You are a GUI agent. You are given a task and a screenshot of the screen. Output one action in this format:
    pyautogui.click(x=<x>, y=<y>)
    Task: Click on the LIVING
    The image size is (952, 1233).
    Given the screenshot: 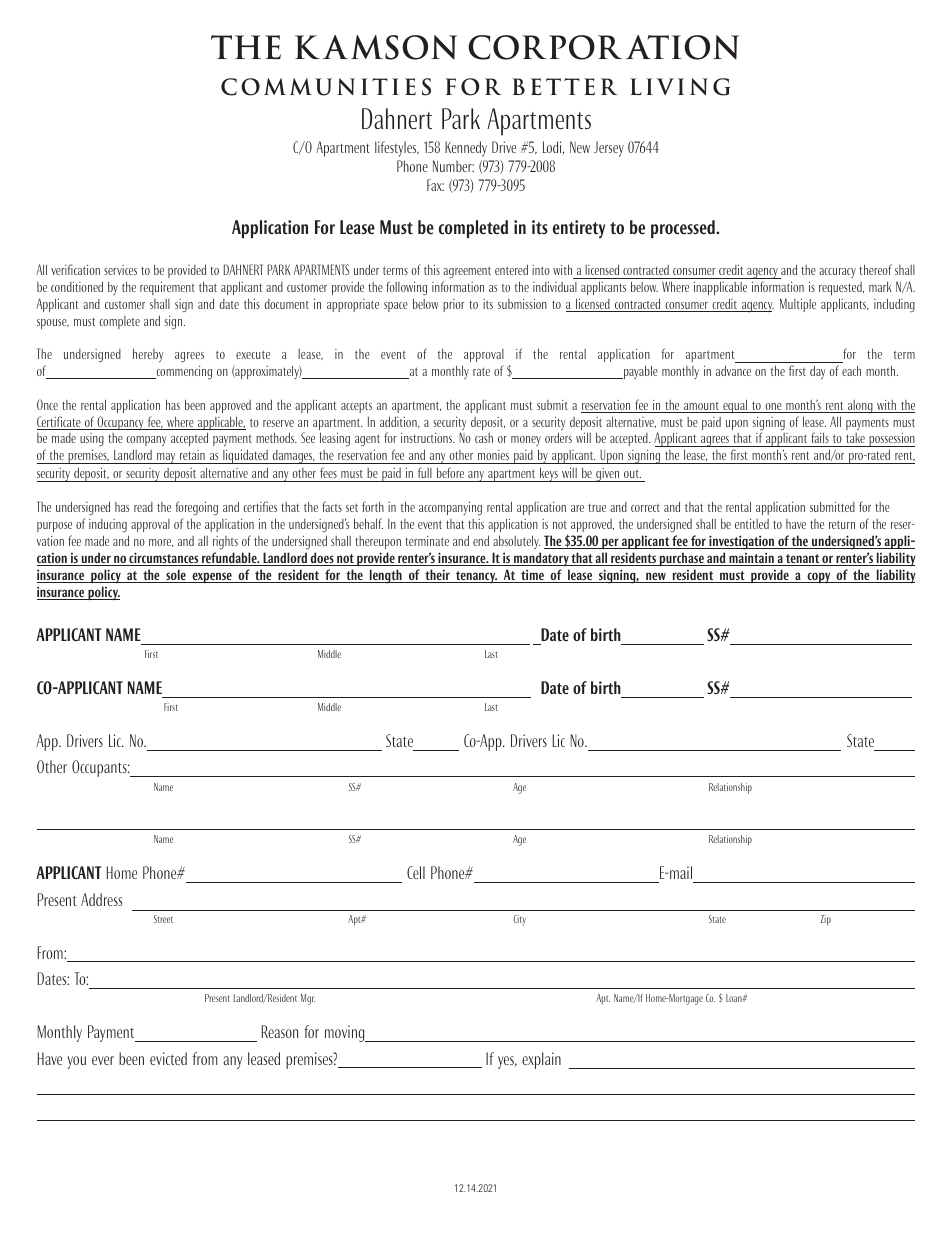 What is the action you would take?
    pyautogui.click(x=680, y=87)
